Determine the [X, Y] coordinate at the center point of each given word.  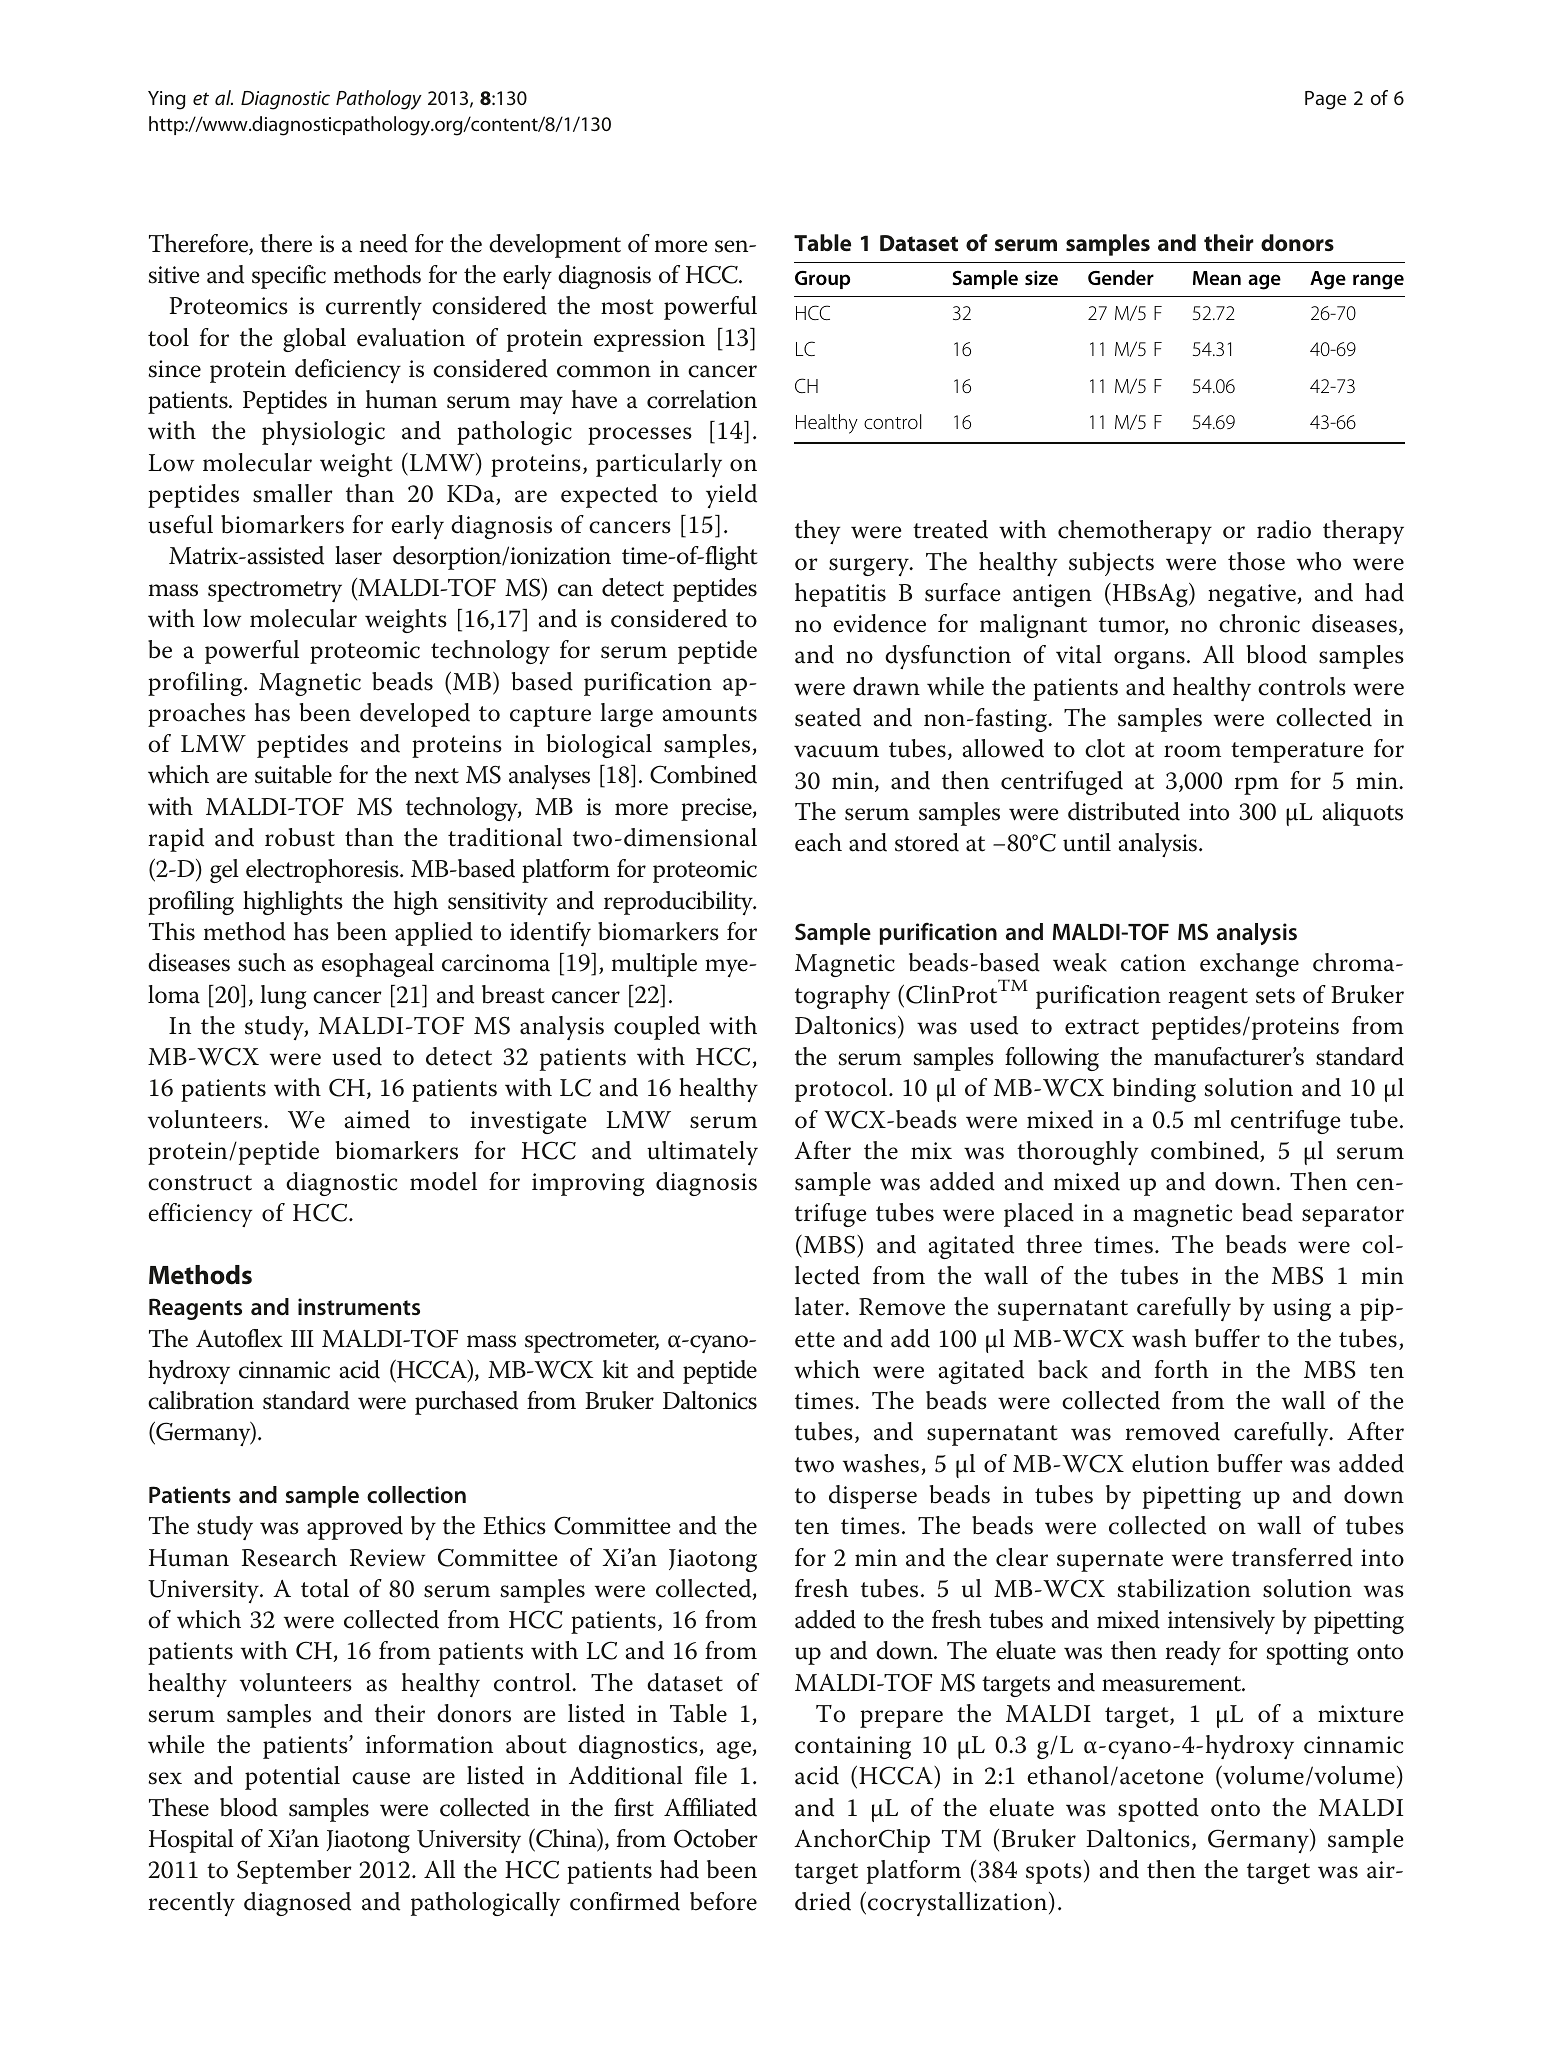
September [294, 1872]
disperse [873, 1497]
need [383, 243]
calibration [201, 1400]
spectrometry [275, 591]
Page [1325, 100]
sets [1275, 996]
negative [1253, 595]
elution [1170, 1463]
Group [822, 280]
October [716, 1838]
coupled [657, 1028]
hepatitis [840, 595]
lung [283, 997]
